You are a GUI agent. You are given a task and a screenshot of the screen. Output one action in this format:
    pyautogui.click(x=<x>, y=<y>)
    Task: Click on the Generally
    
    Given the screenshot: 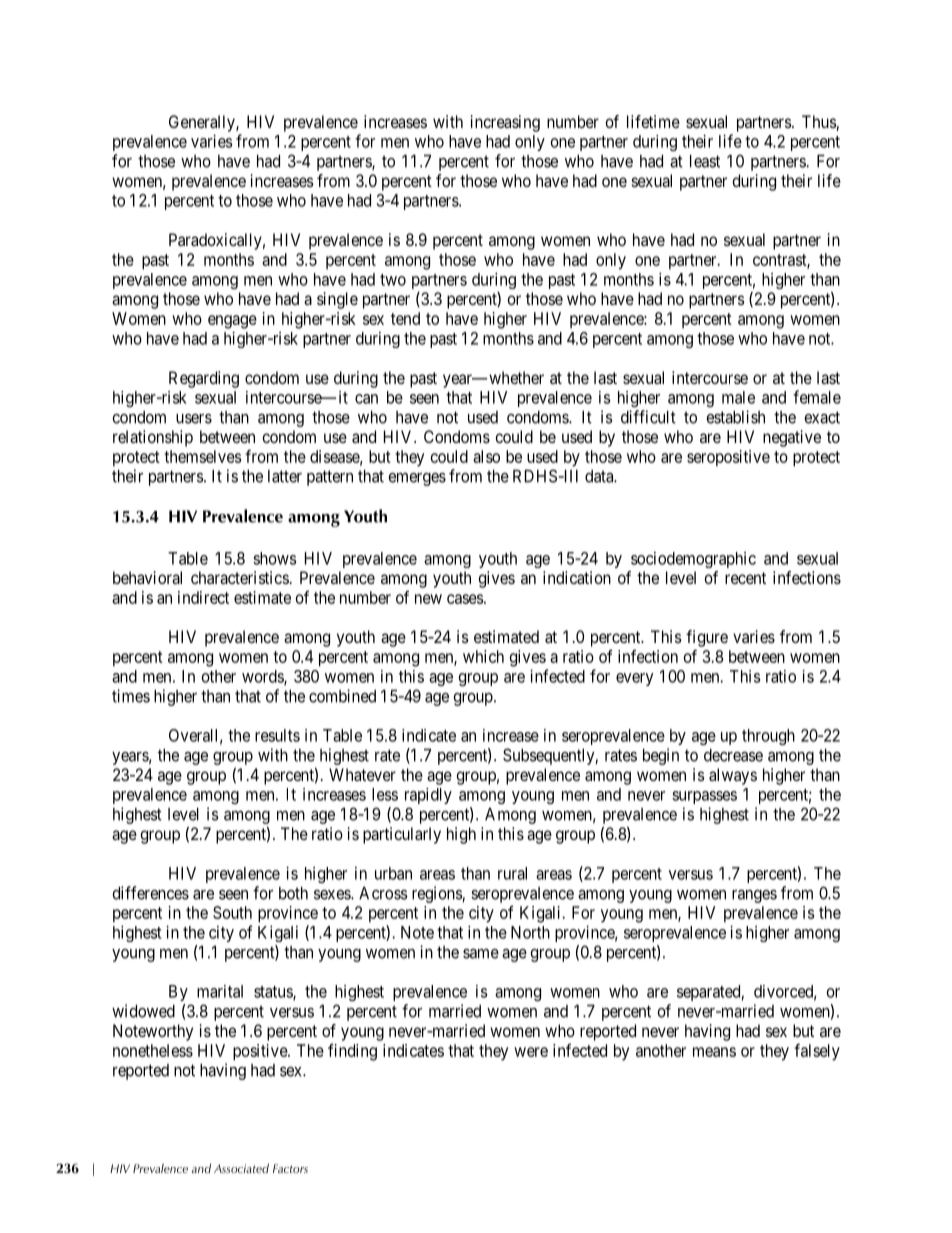 What is the action you would take?
    pyautogui.click(x=203, y=123)
